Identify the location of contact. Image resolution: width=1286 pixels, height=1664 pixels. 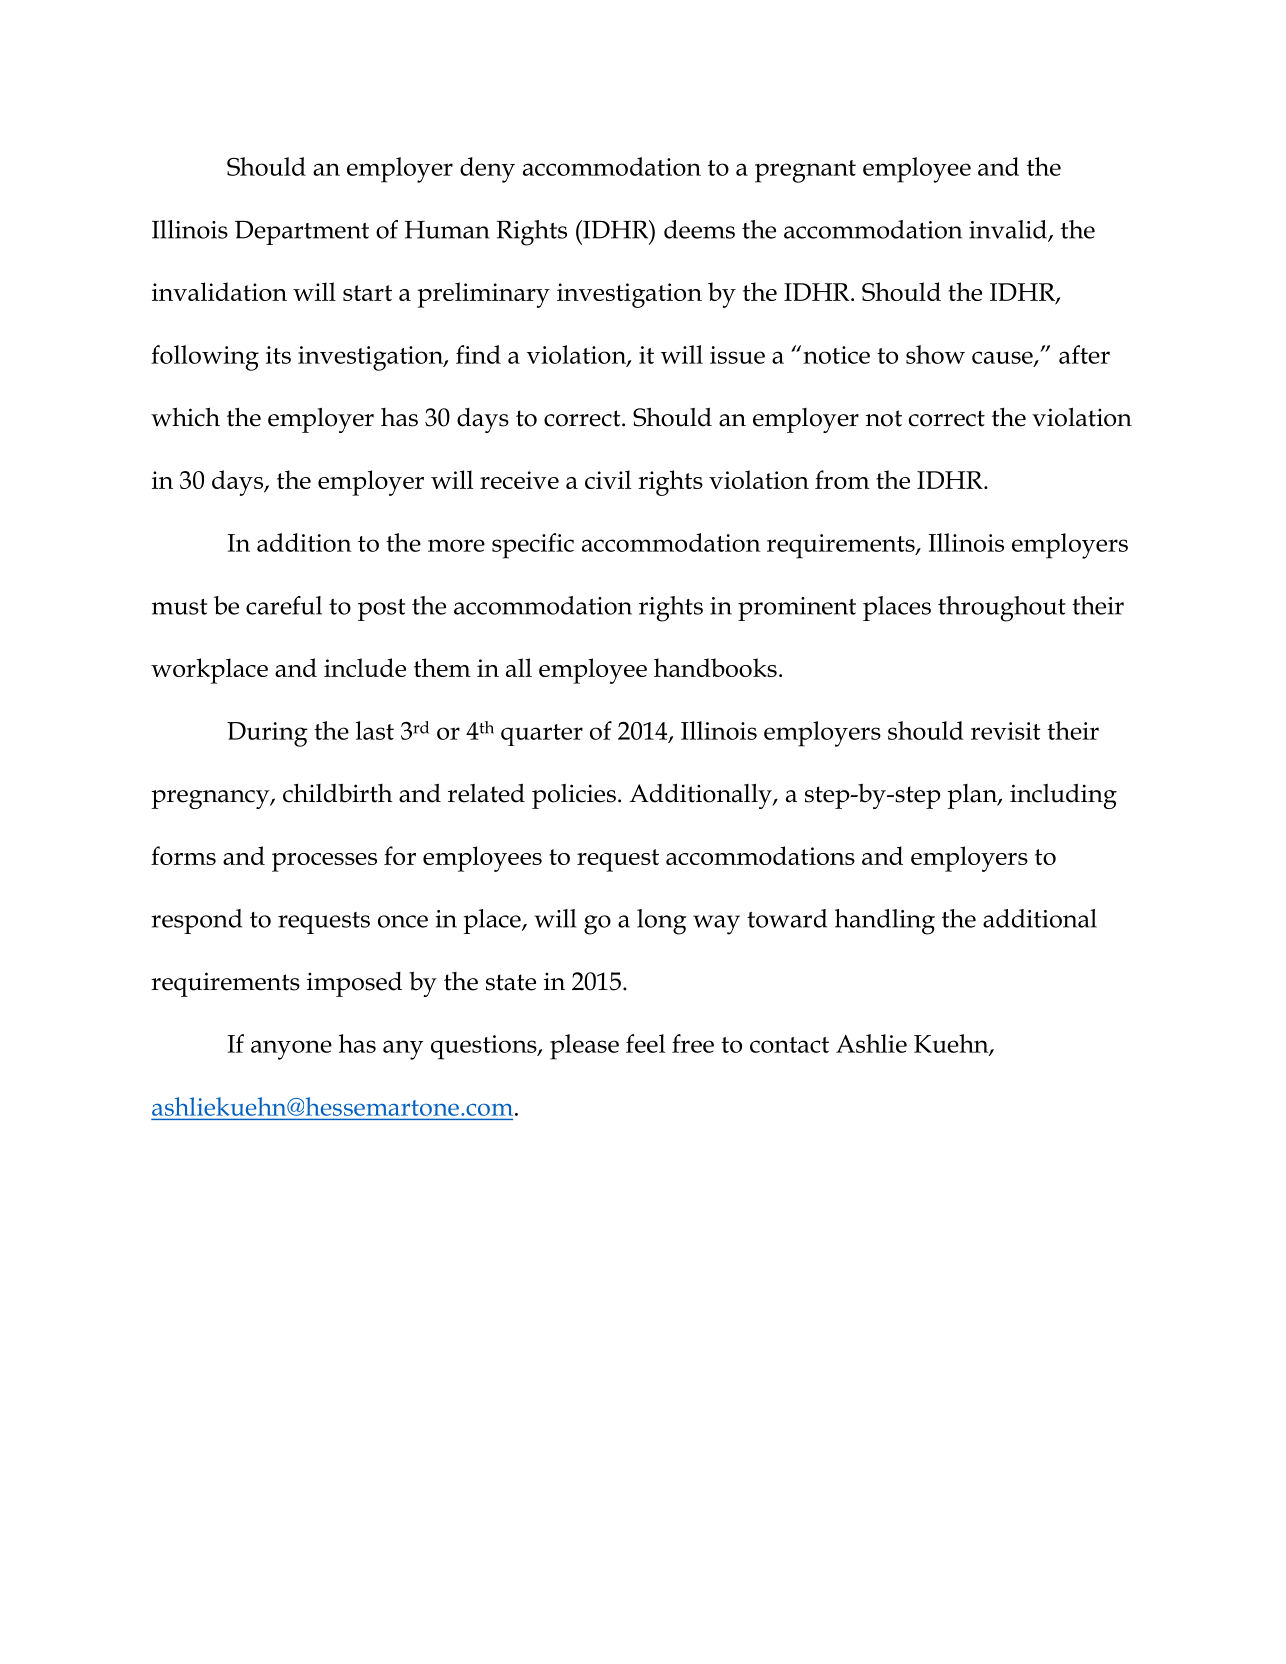
(789, 1045).
